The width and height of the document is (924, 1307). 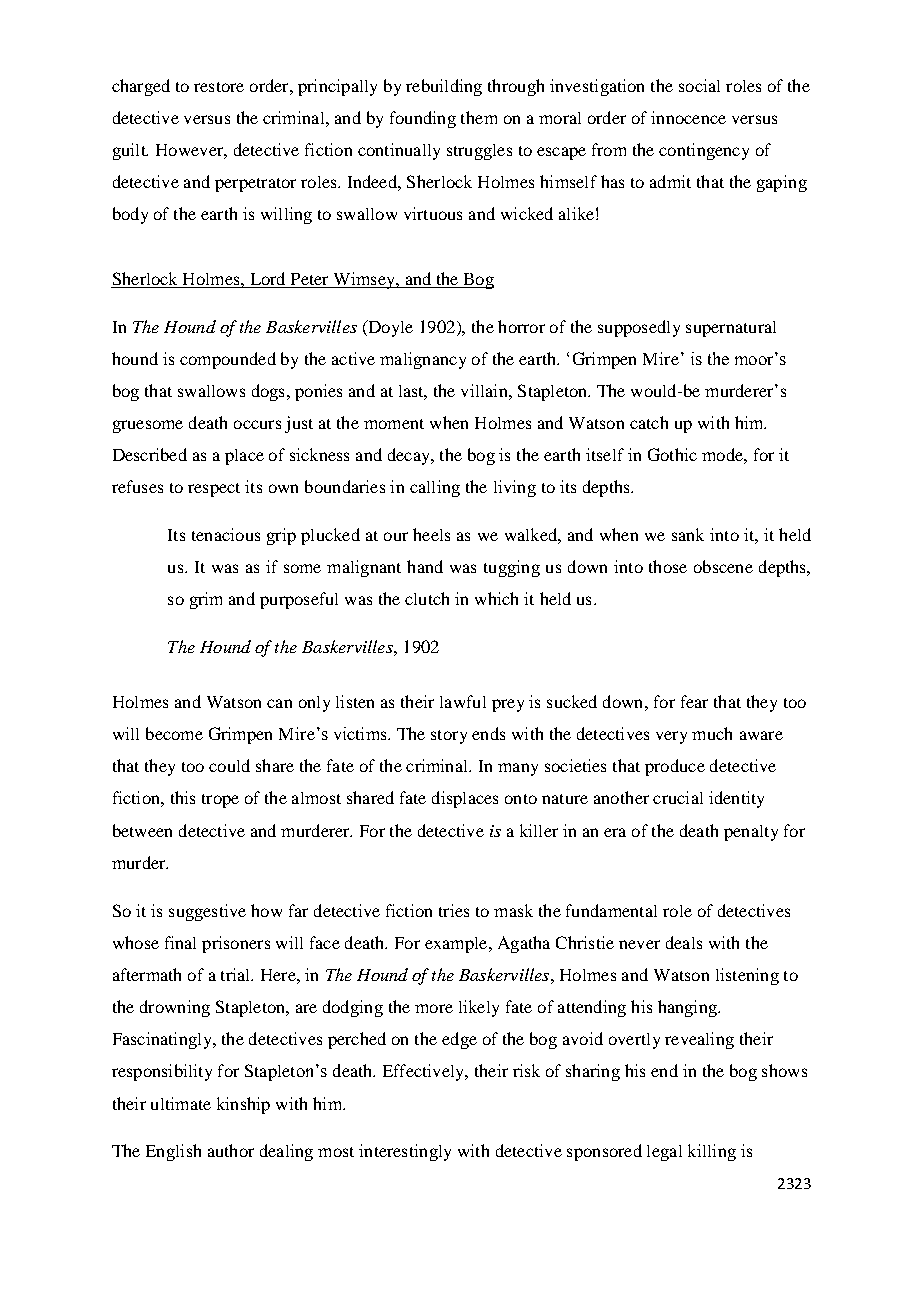 I want to click on sank, so click(x=688, y=534).
